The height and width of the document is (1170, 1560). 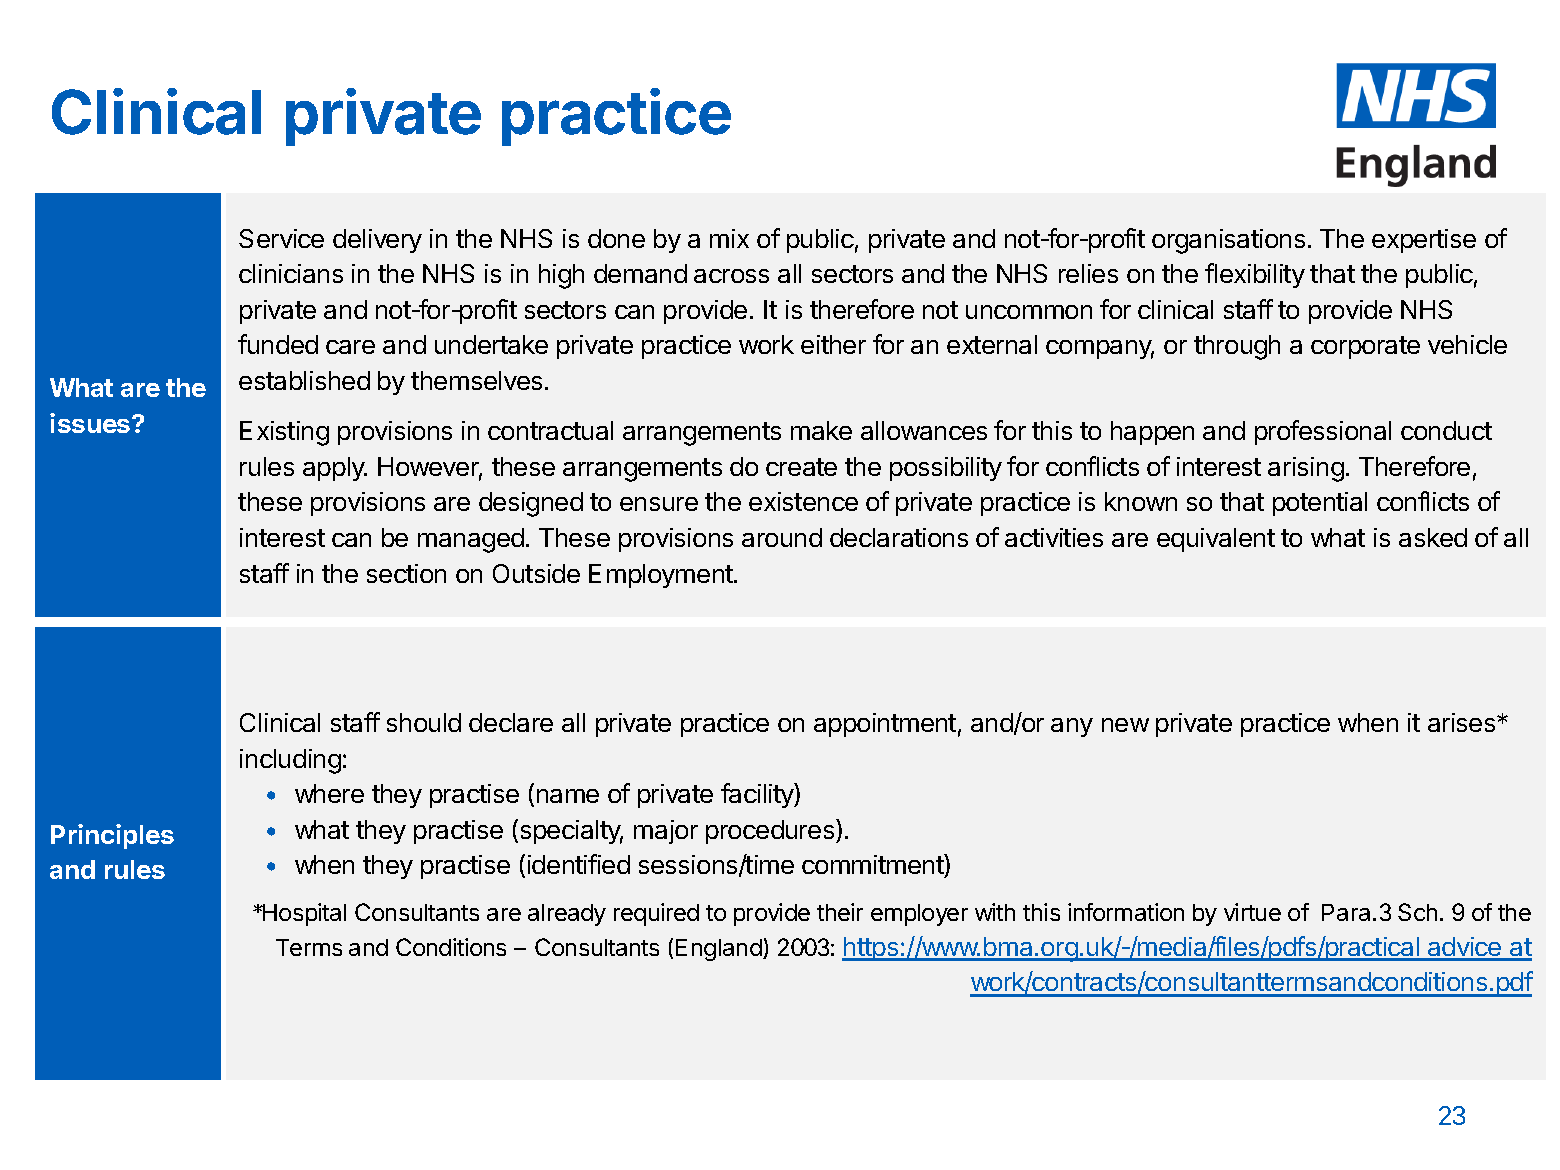 I want to click on create, so click(x=801, y=467).
